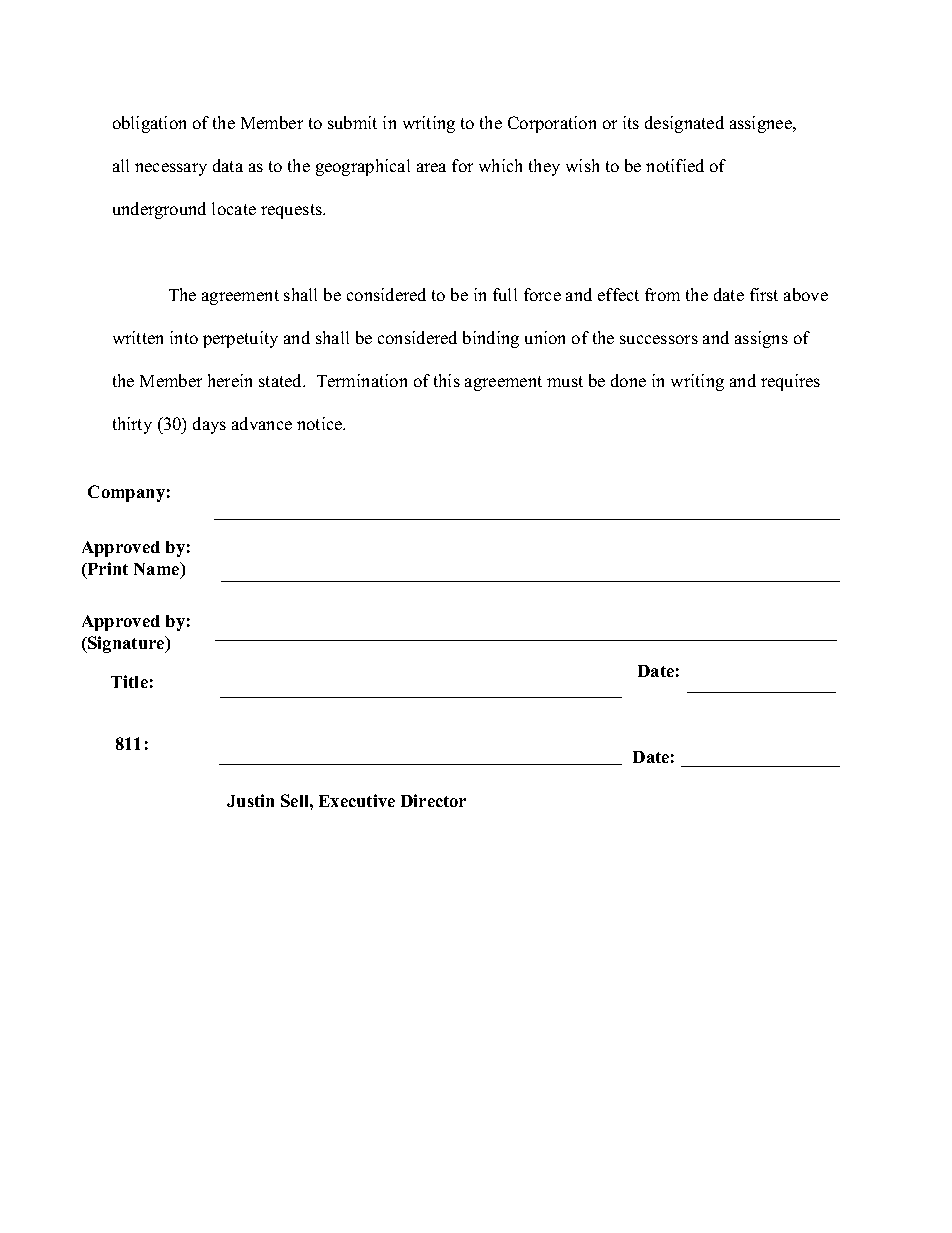  I want to click on notice, so click(321, 423).
